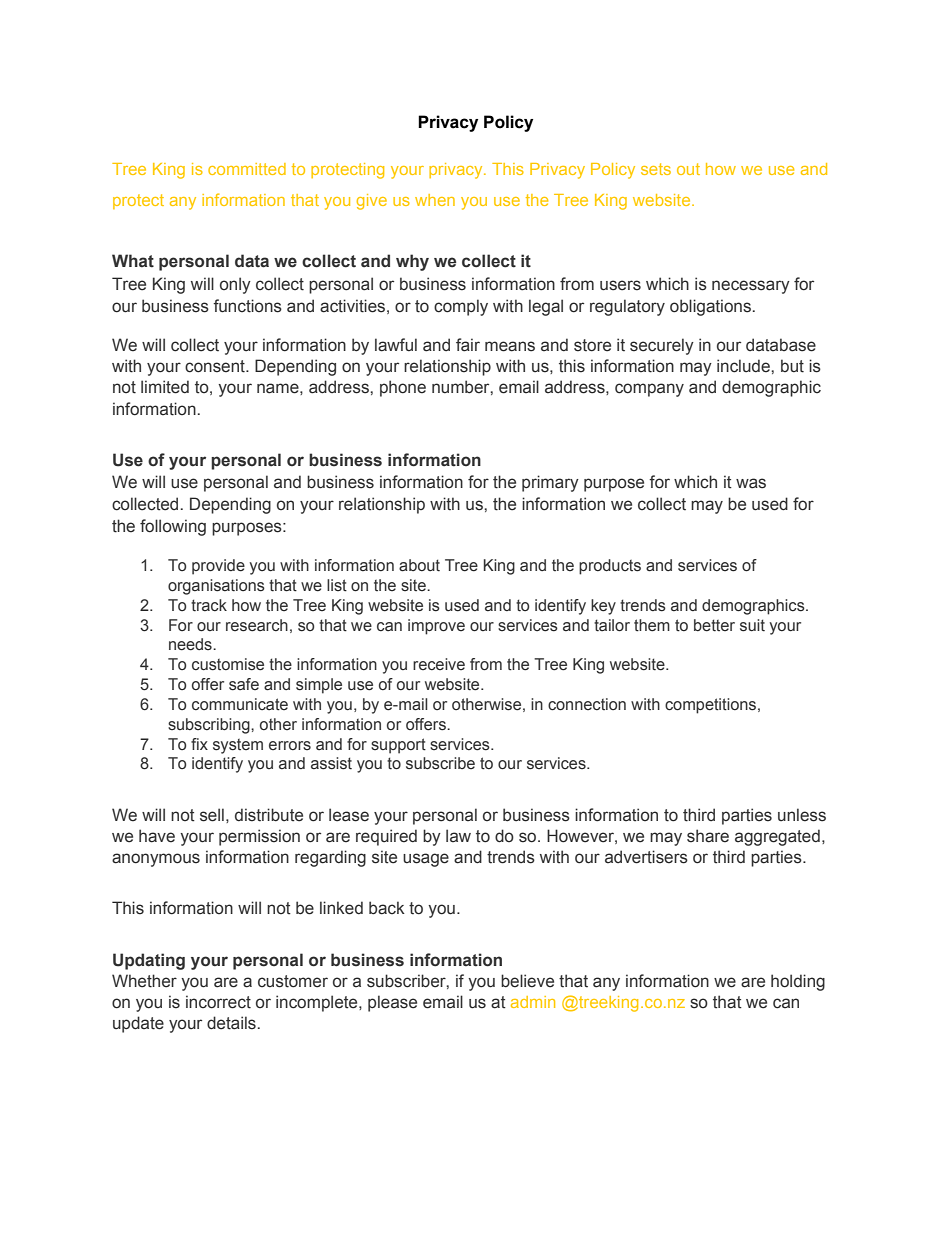  Describe the element at coordinates (173, 527) in the screenshot. I see `following` at that location.
